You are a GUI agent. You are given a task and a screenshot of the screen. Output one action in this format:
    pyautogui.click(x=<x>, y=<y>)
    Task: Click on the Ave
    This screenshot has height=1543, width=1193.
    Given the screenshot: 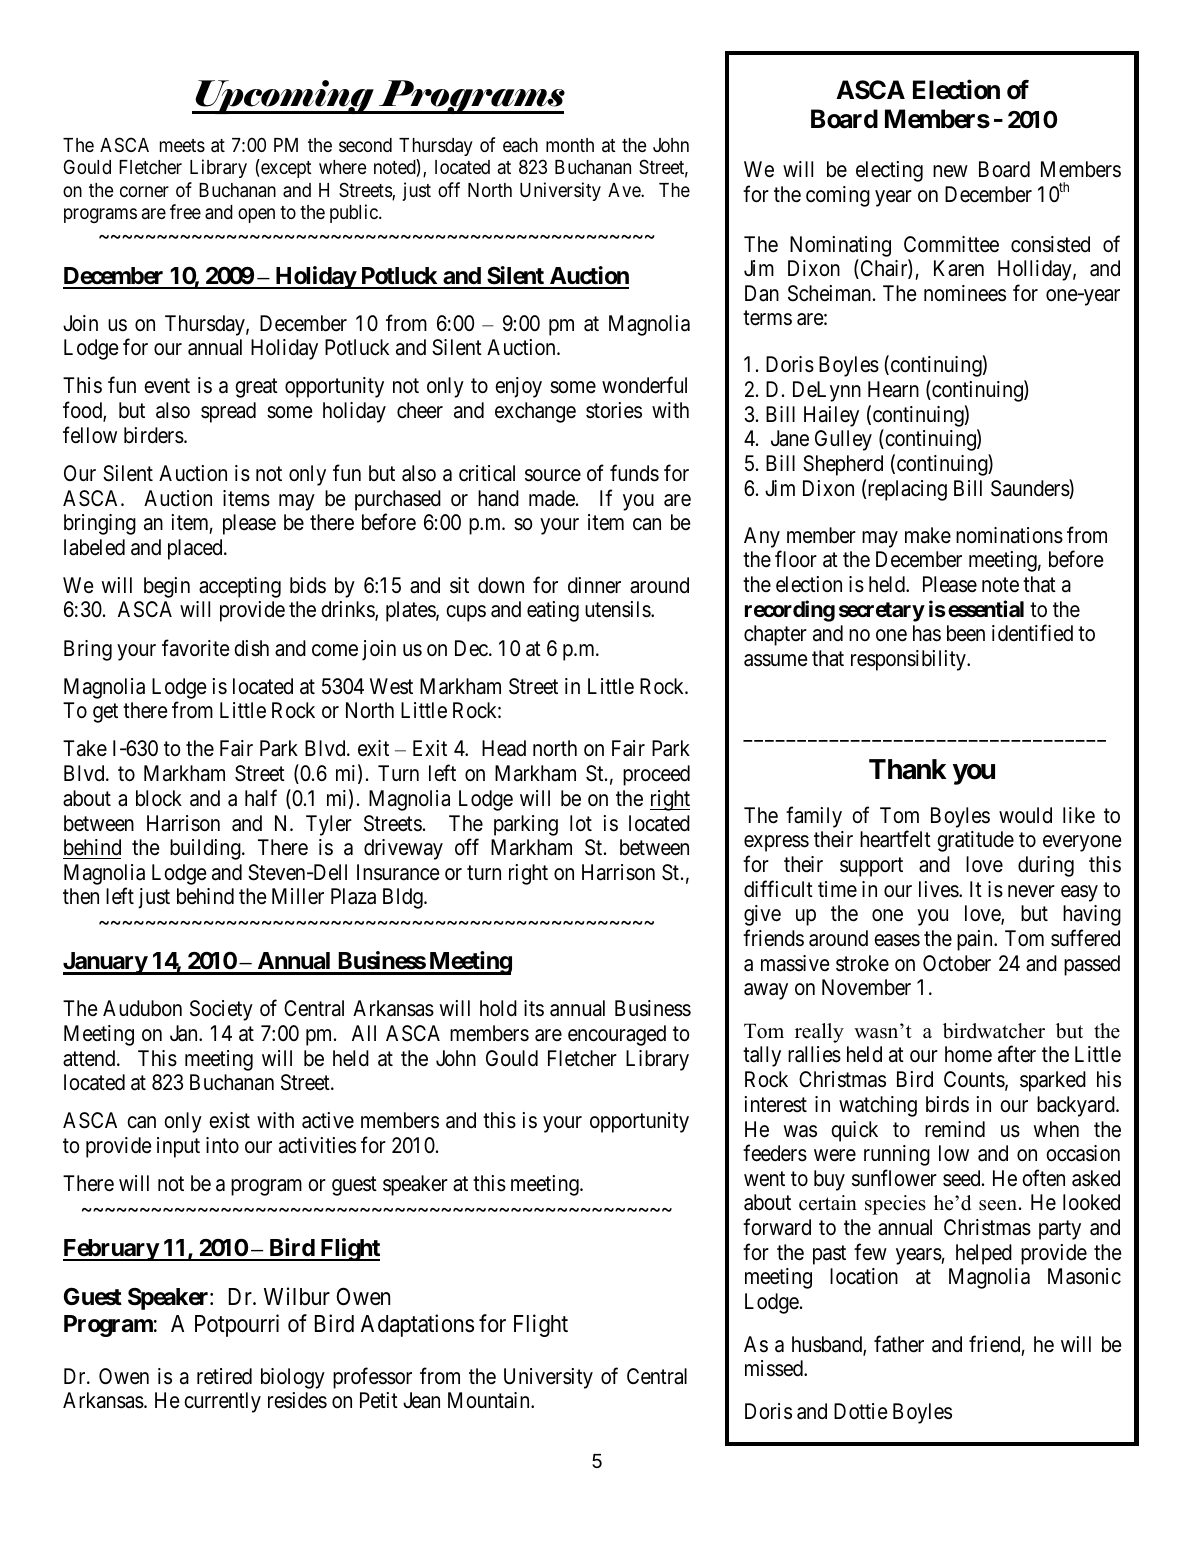 What is the action you would take?
    pyautogui.click(x=625, y=190)
